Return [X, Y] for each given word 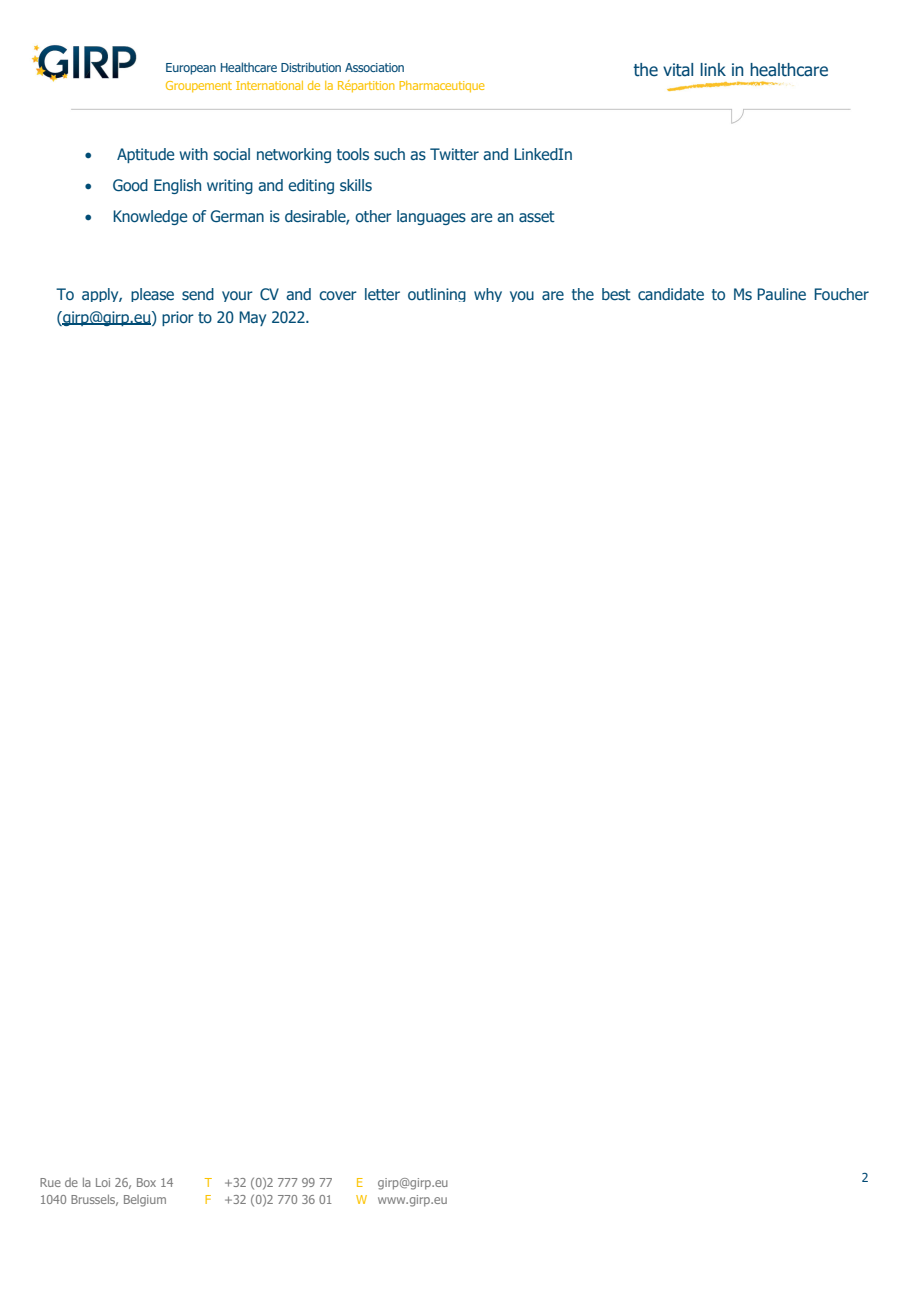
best [616, 294]
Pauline [781, 294]
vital [678, 70]
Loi [103, 1182]
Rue [50, 1182]
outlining [437, 295]
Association [374, 67]
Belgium [145, 1201]
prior [178, 318]
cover [338, 296]
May [252, 318]
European [191, 69]
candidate [671, 294]
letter [382, 294]
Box [146, 1182]
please [152, 295]
